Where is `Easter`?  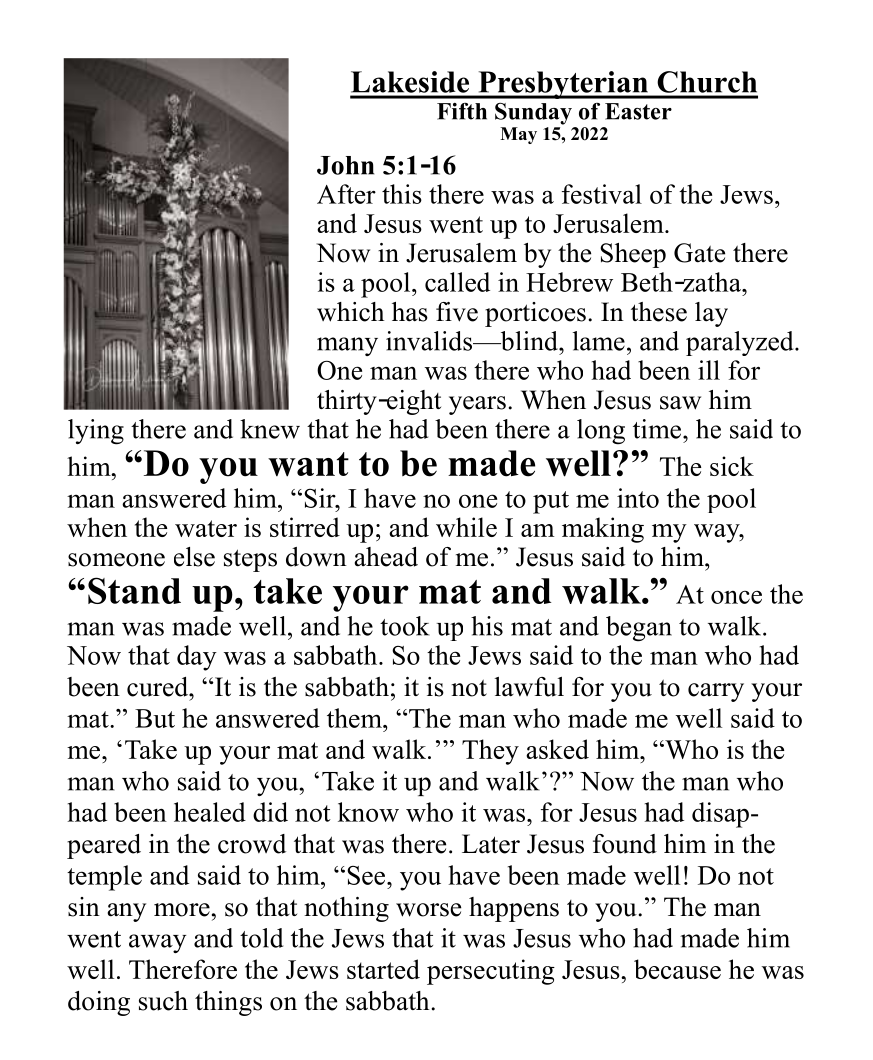 Easter is located at coordinates (638, 111).
